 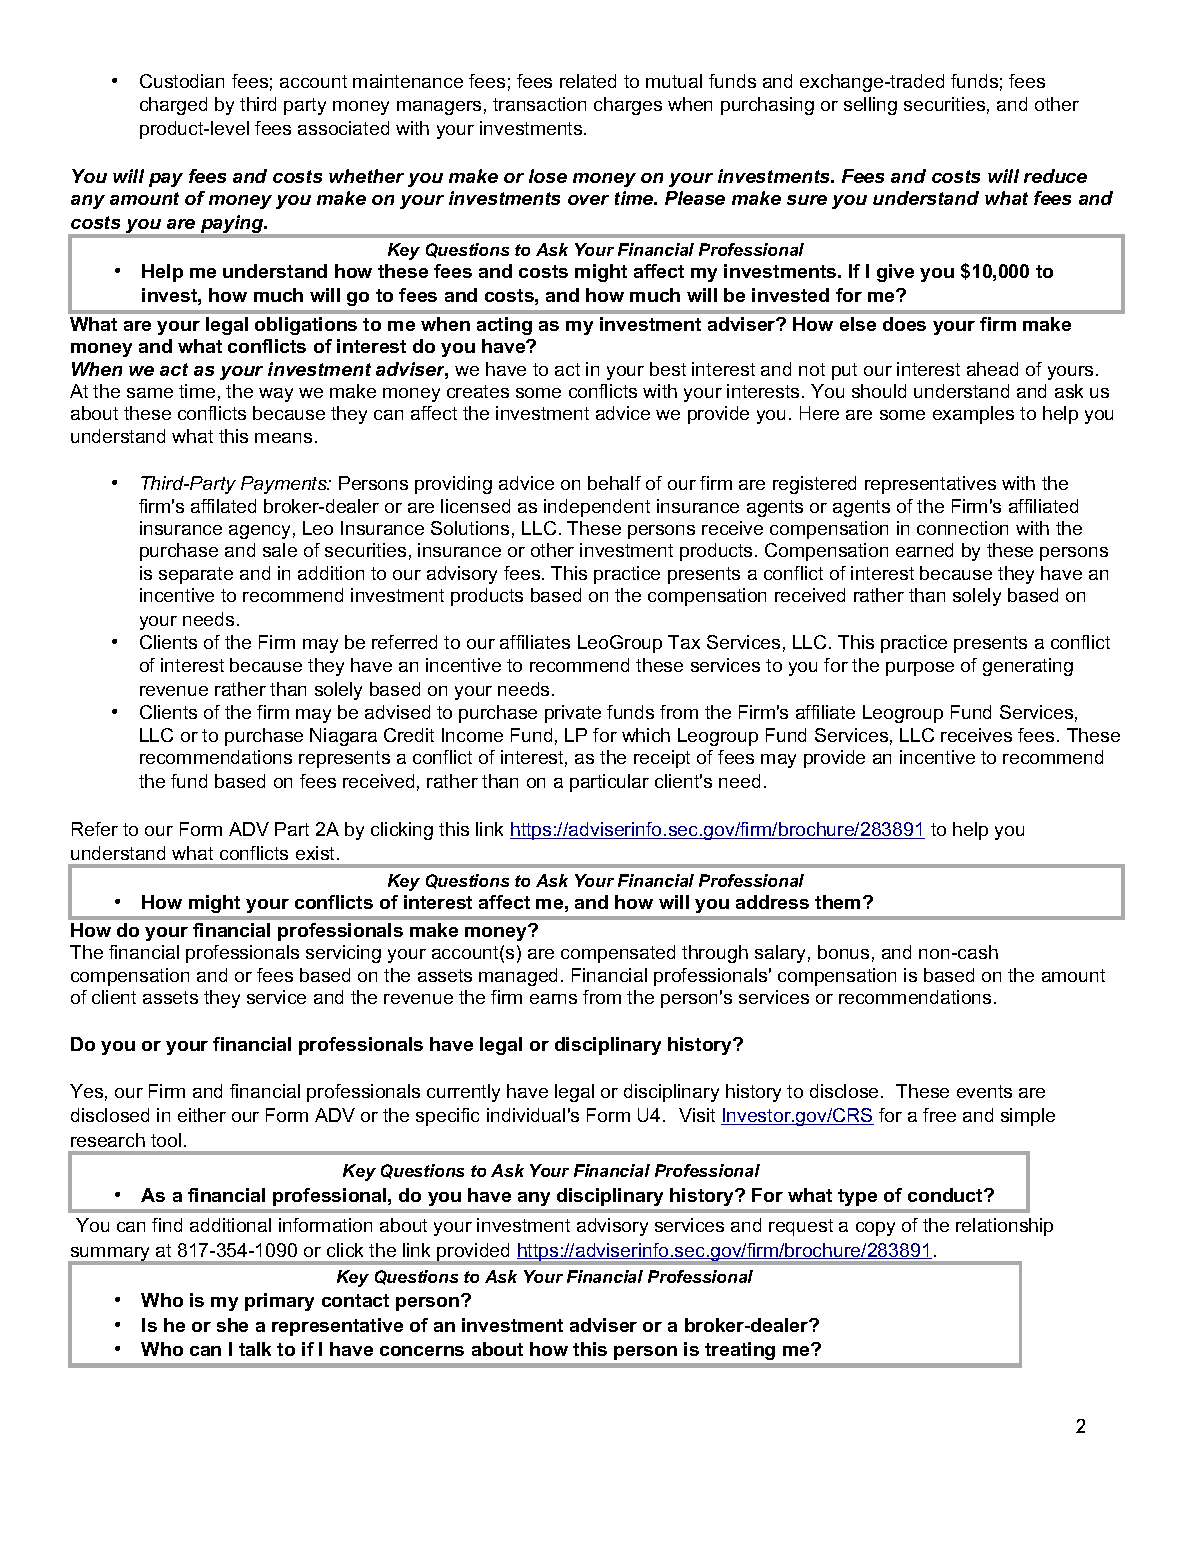 What do you see at coordinates (740, 1351) in the page?
I see `treating` at bounding box center [740, 1351].
